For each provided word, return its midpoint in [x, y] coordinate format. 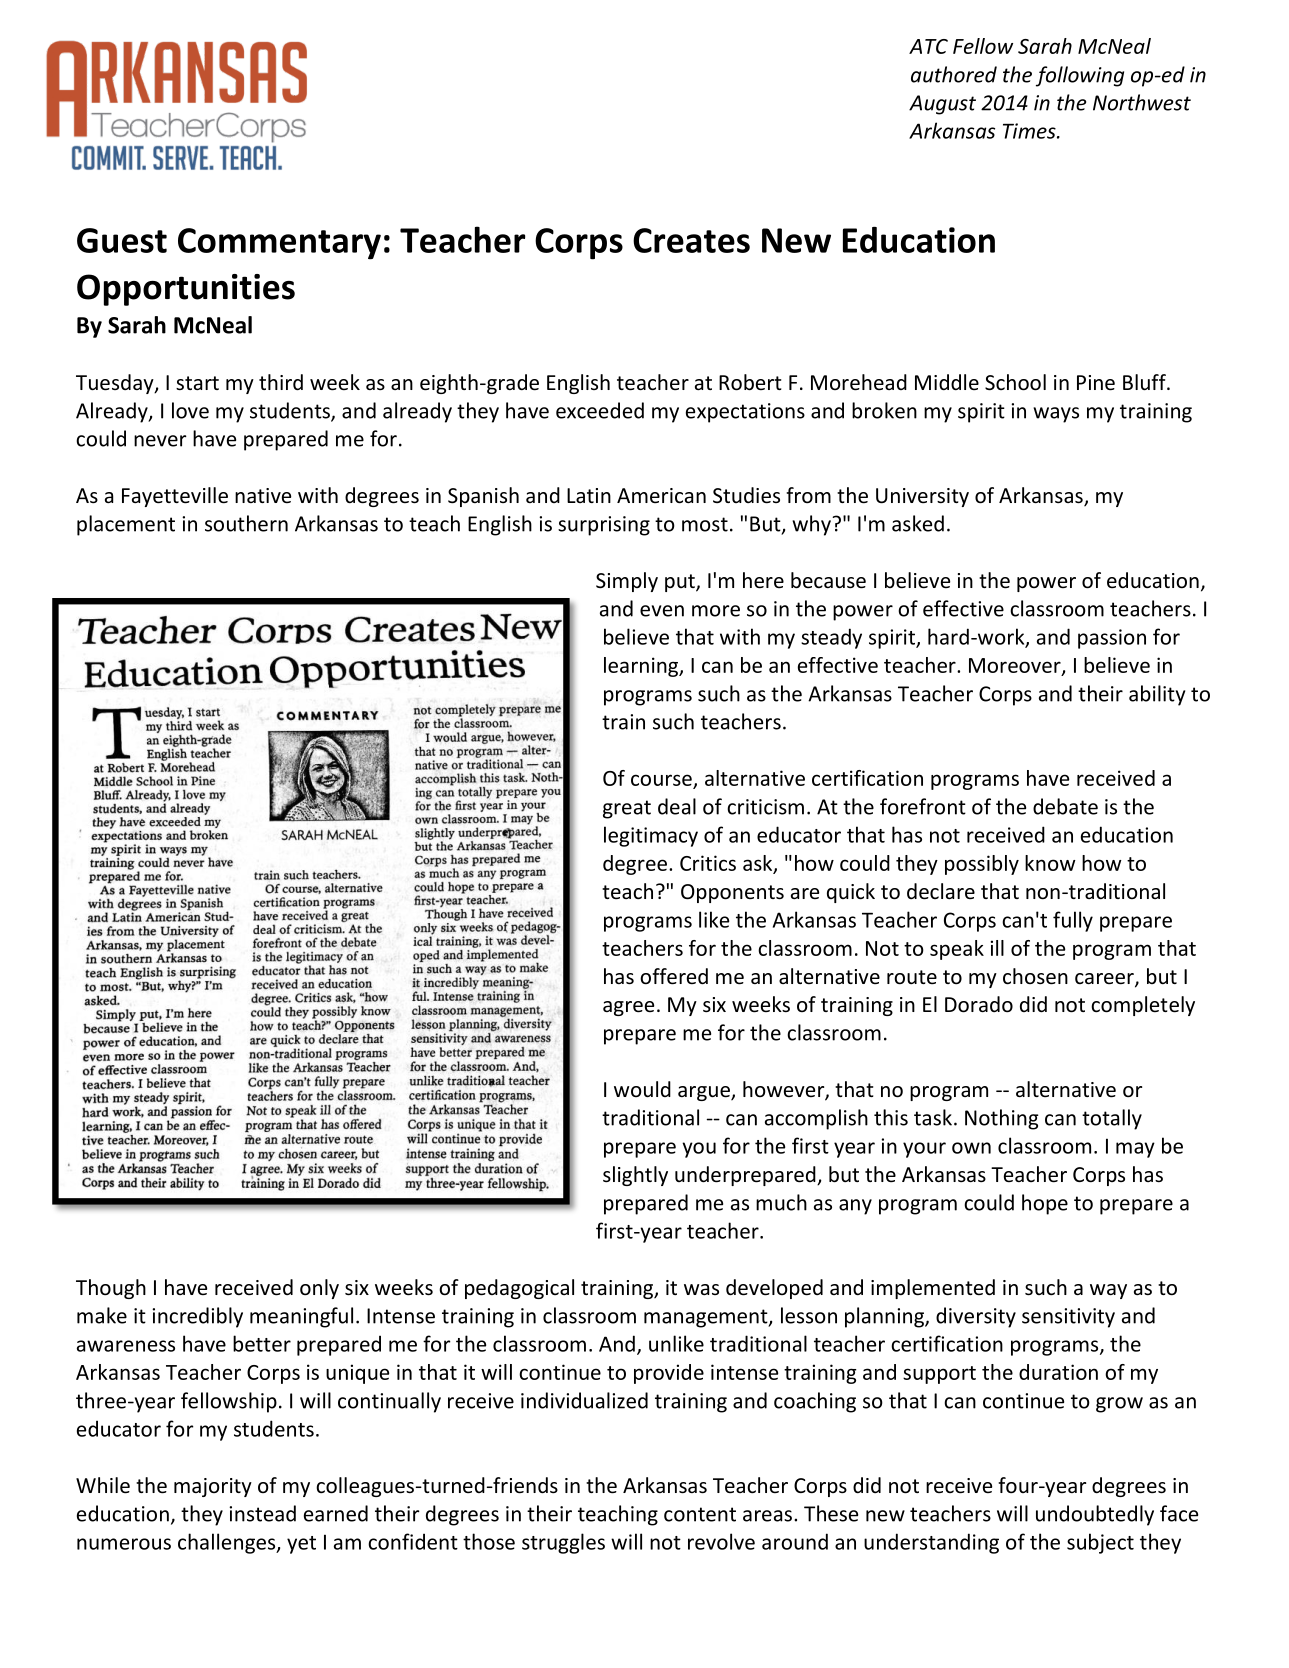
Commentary [279, 244]
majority [213, 1487]
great [627, 809]
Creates [691, 240]
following [1080, 76]
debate [1065, 806]
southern [246, 523]
